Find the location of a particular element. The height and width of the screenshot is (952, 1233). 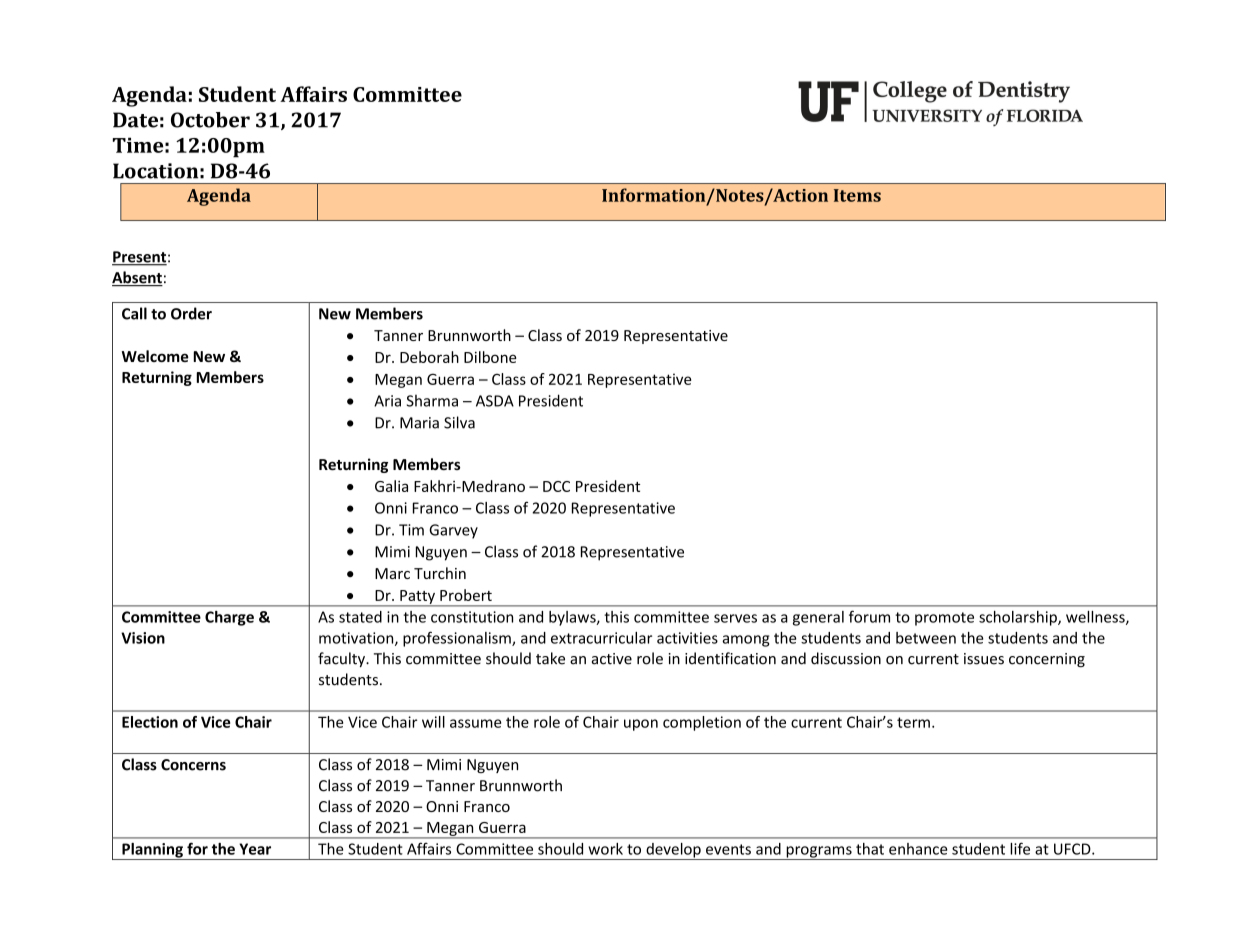

Welcome is located at coordinates (155, 356).
